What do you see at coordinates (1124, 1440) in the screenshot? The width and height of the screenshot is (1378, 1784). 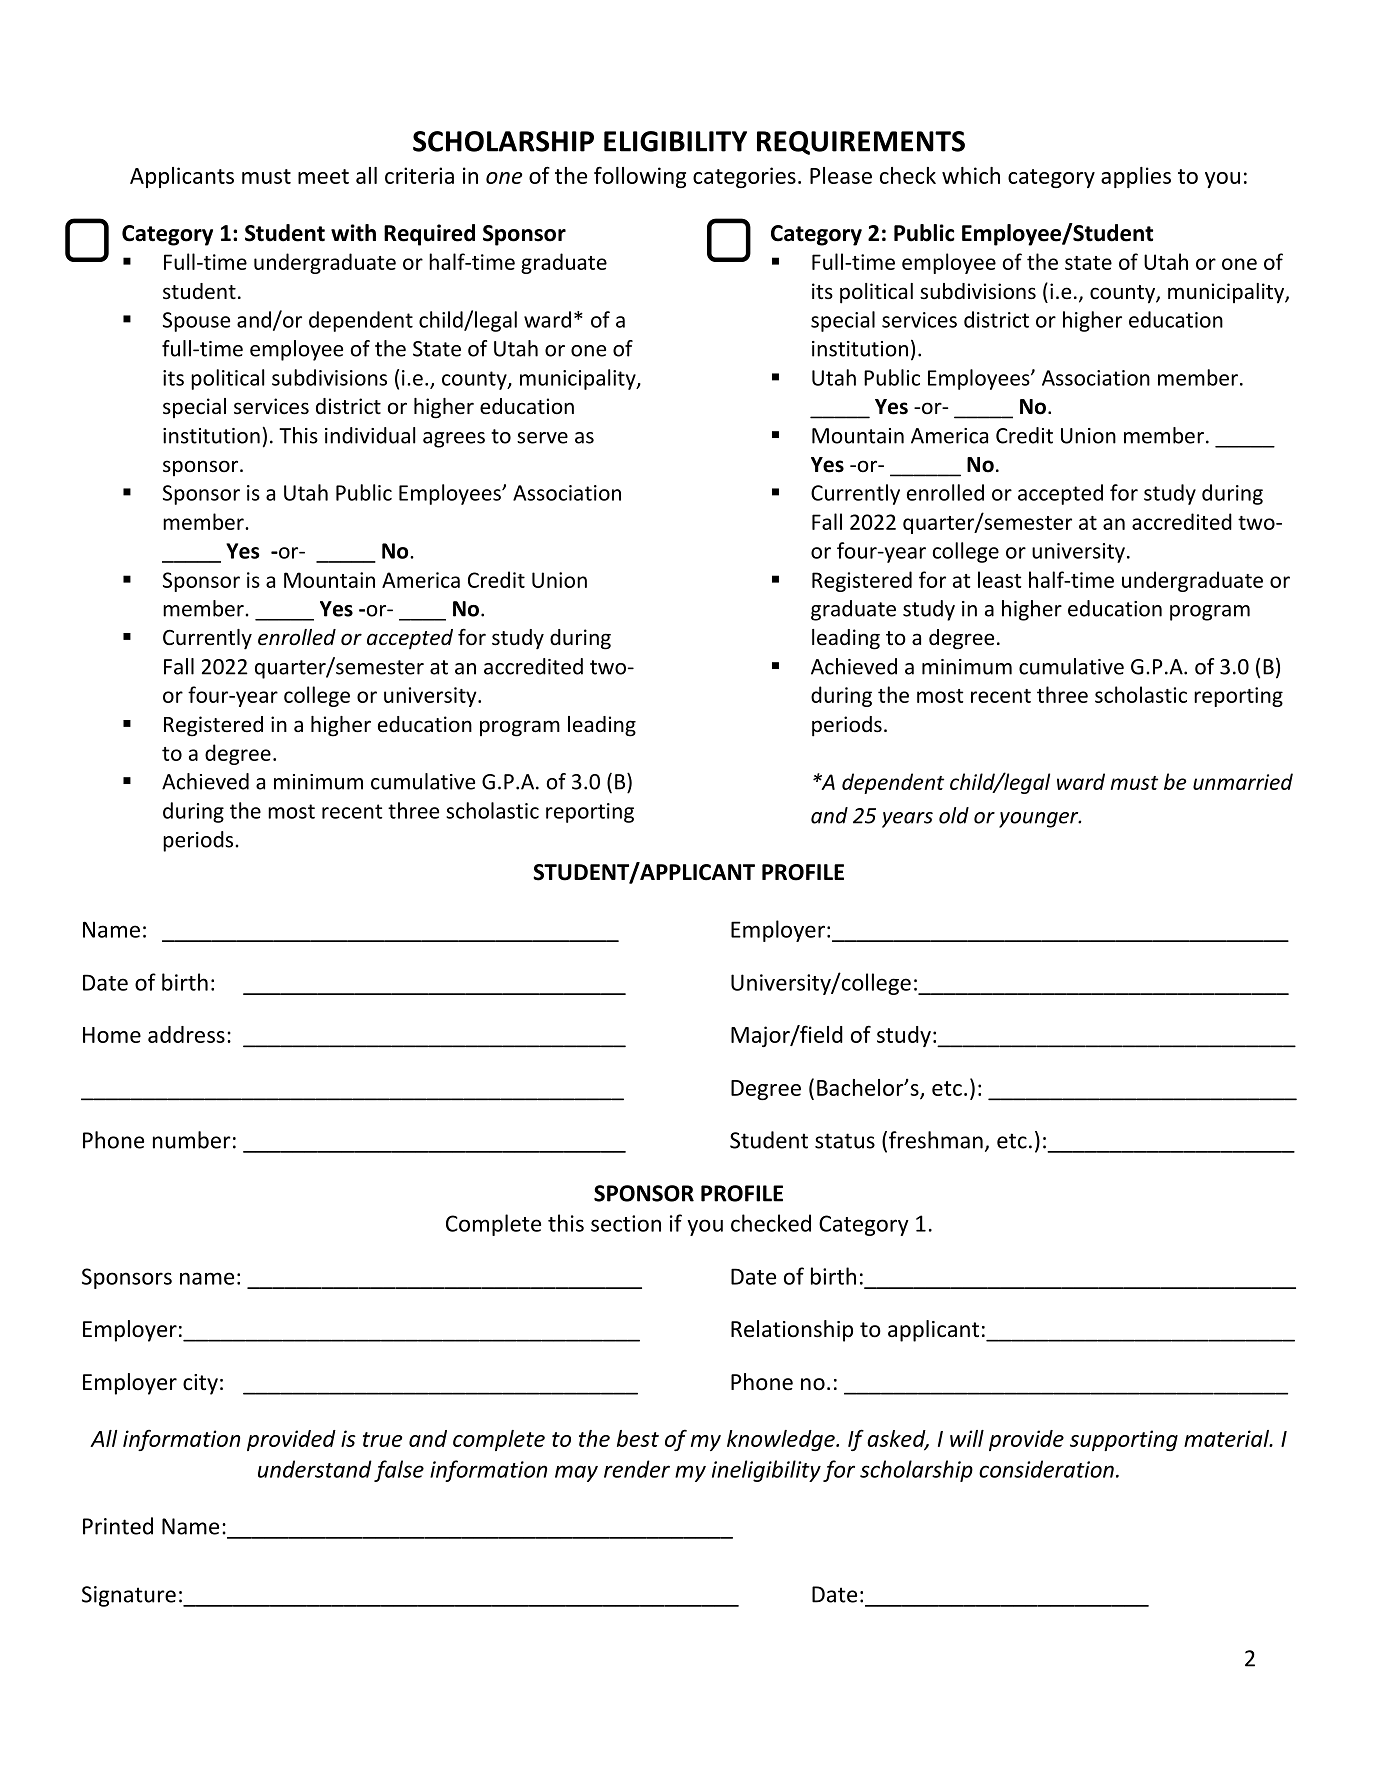 I see `supporting` at bounding box center [1124, 1440].
